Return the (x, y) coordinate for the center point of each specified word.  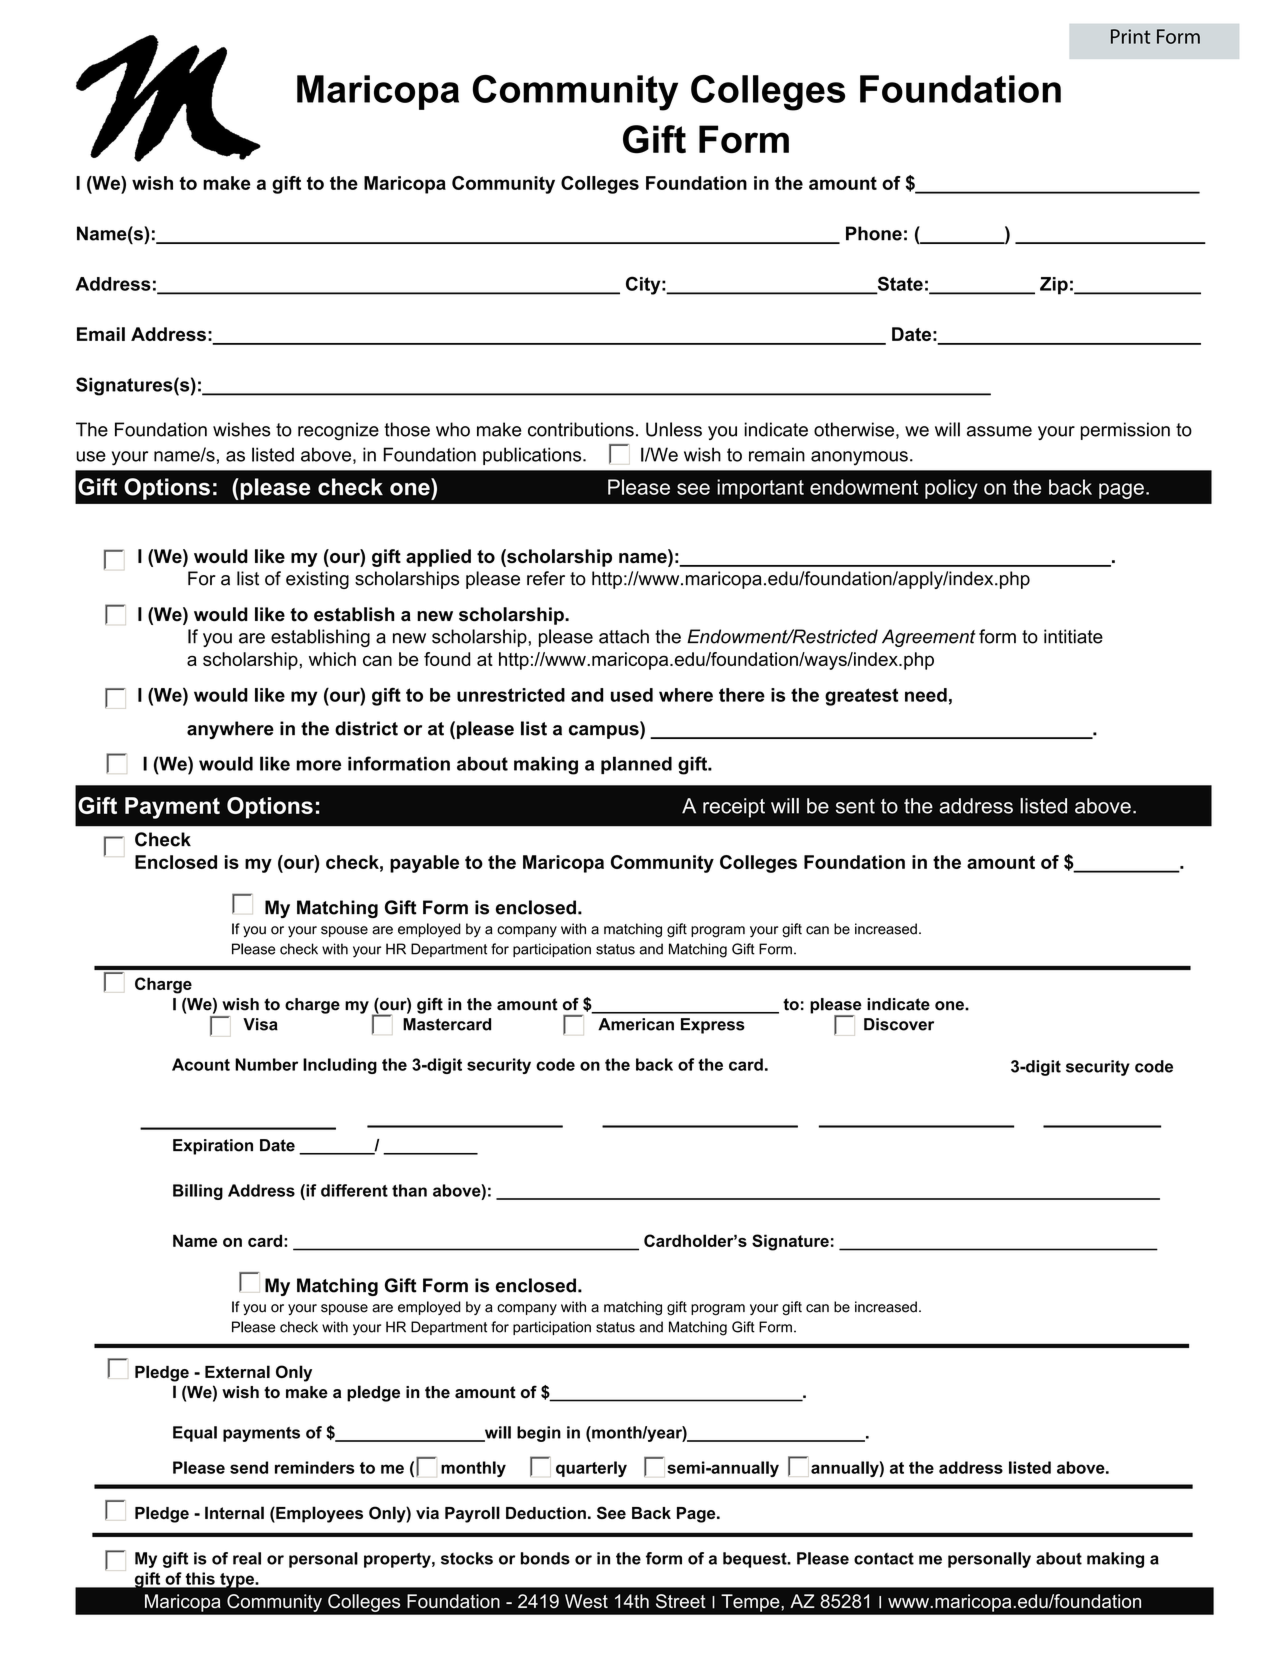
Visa (260, 1024)
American (636, 1024)
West (586, 1601)
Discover (899, 1024)
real (247, 1558)
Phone (874, 233)
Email (101, 334)
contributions (581, 429)
